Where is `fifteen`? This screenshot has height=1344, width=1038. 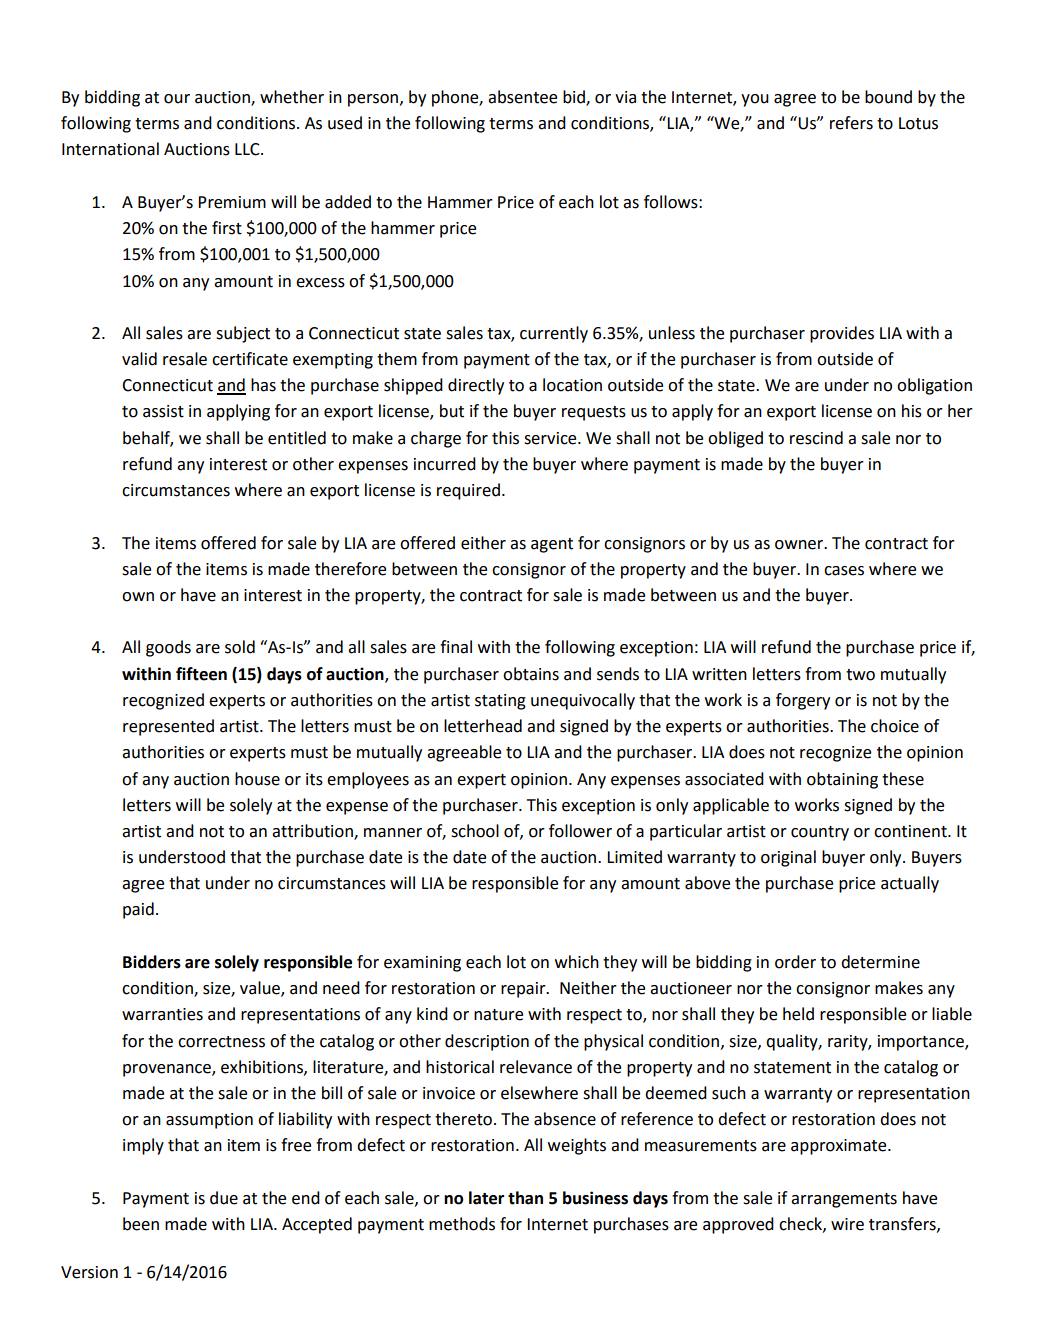 fifteen is located at coordinates (201, 674).
